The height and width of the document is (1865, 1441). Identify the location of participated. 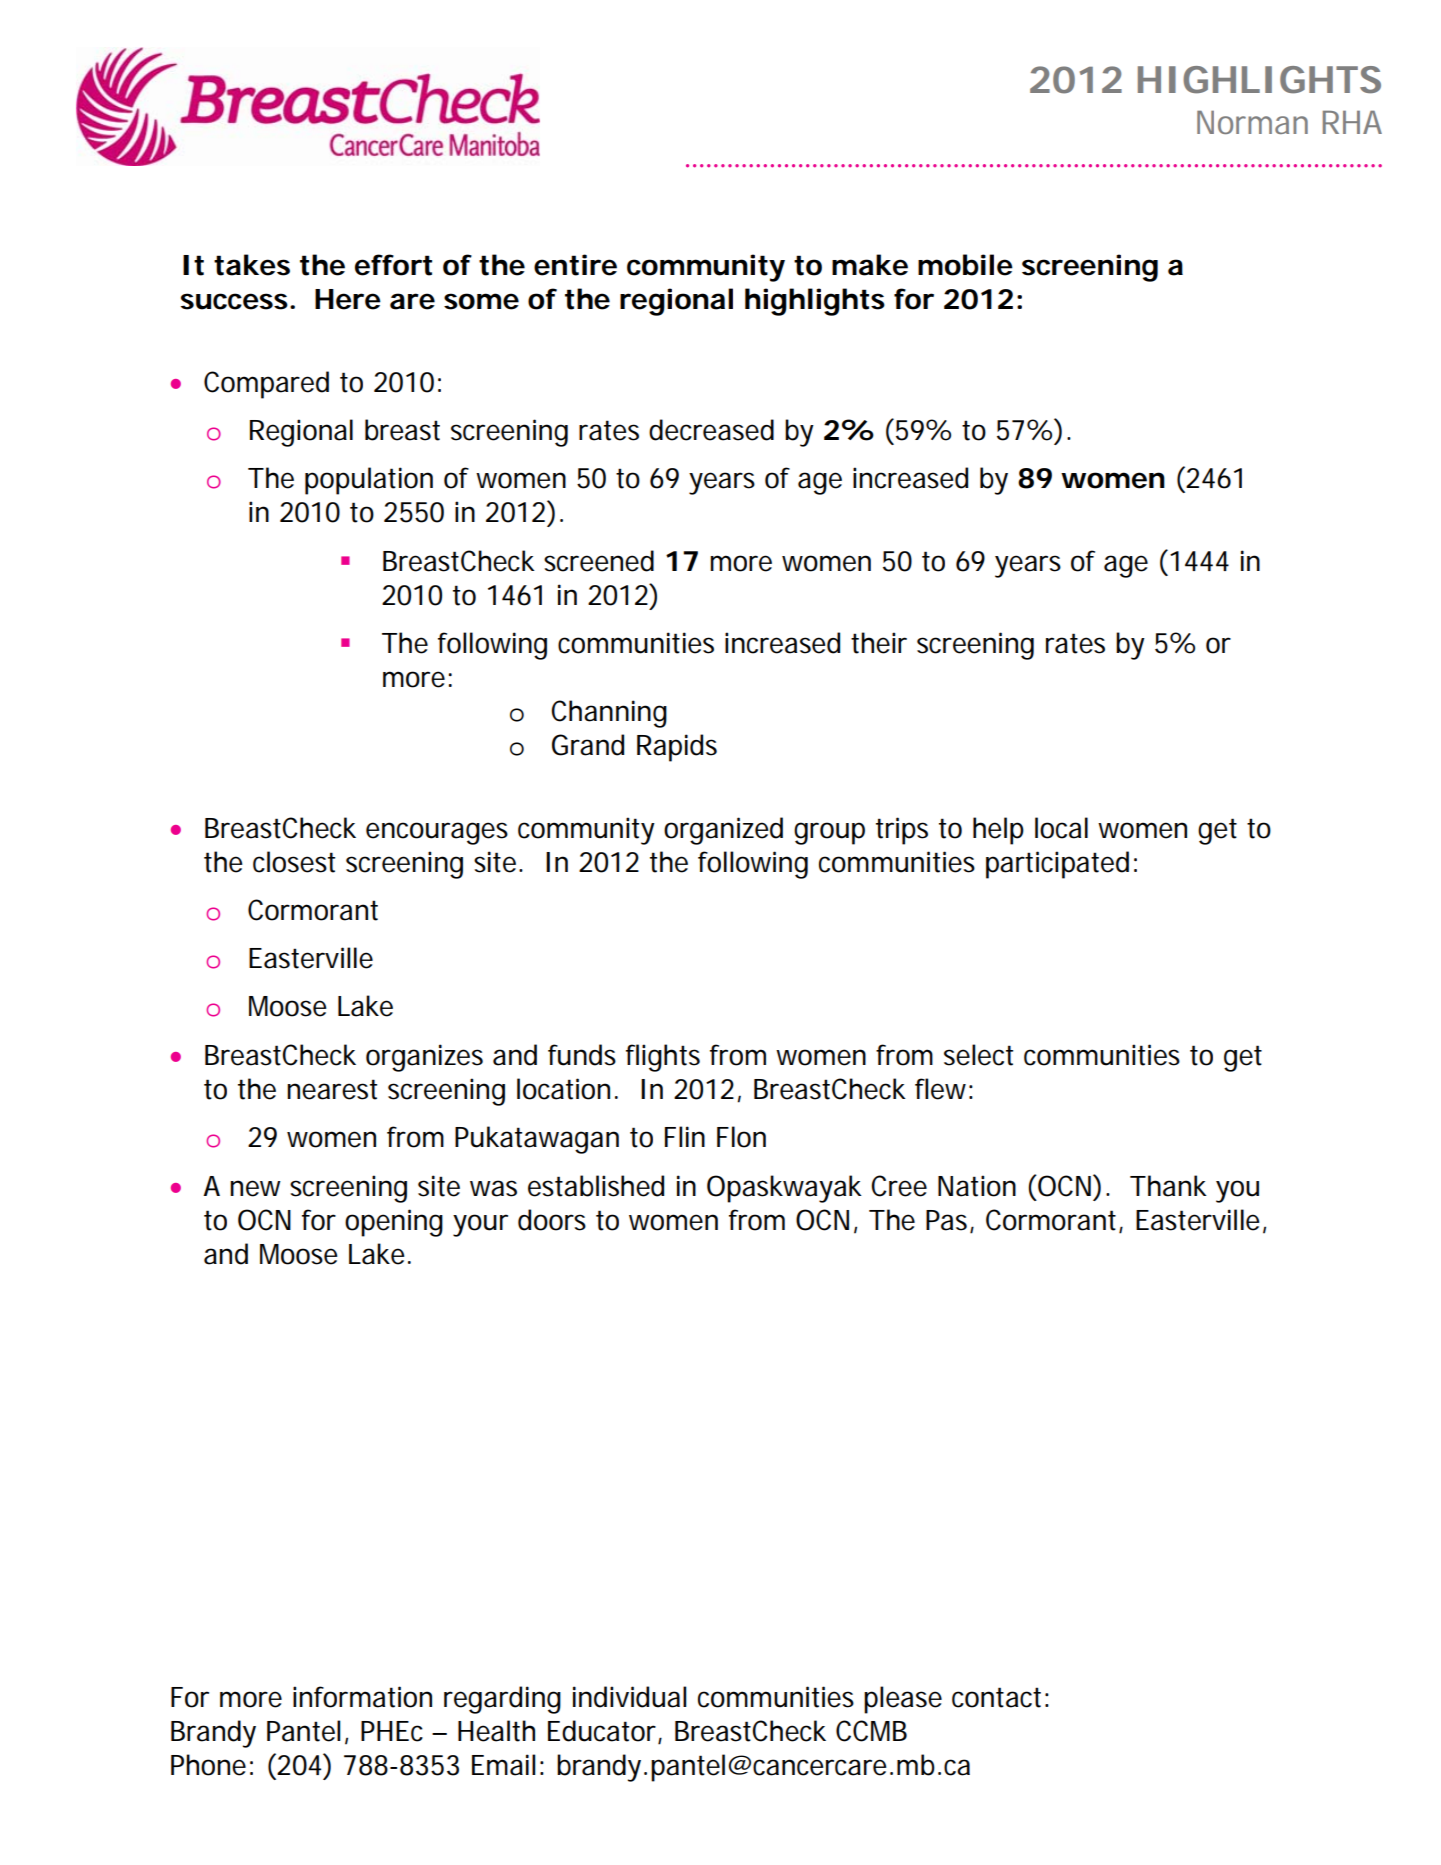
(1057, 865).
